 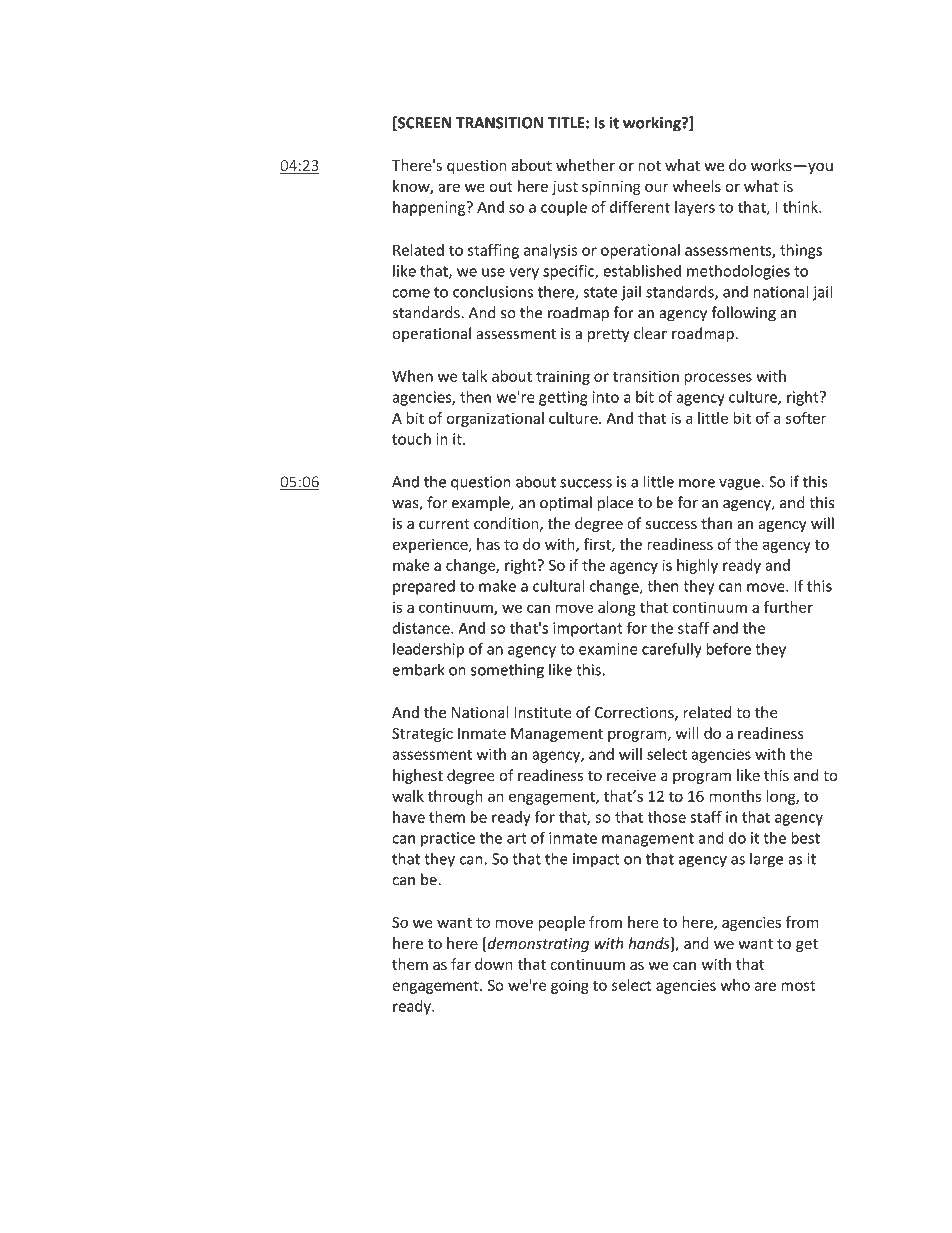 I want to click on happening, so click(x=430, y=208).
